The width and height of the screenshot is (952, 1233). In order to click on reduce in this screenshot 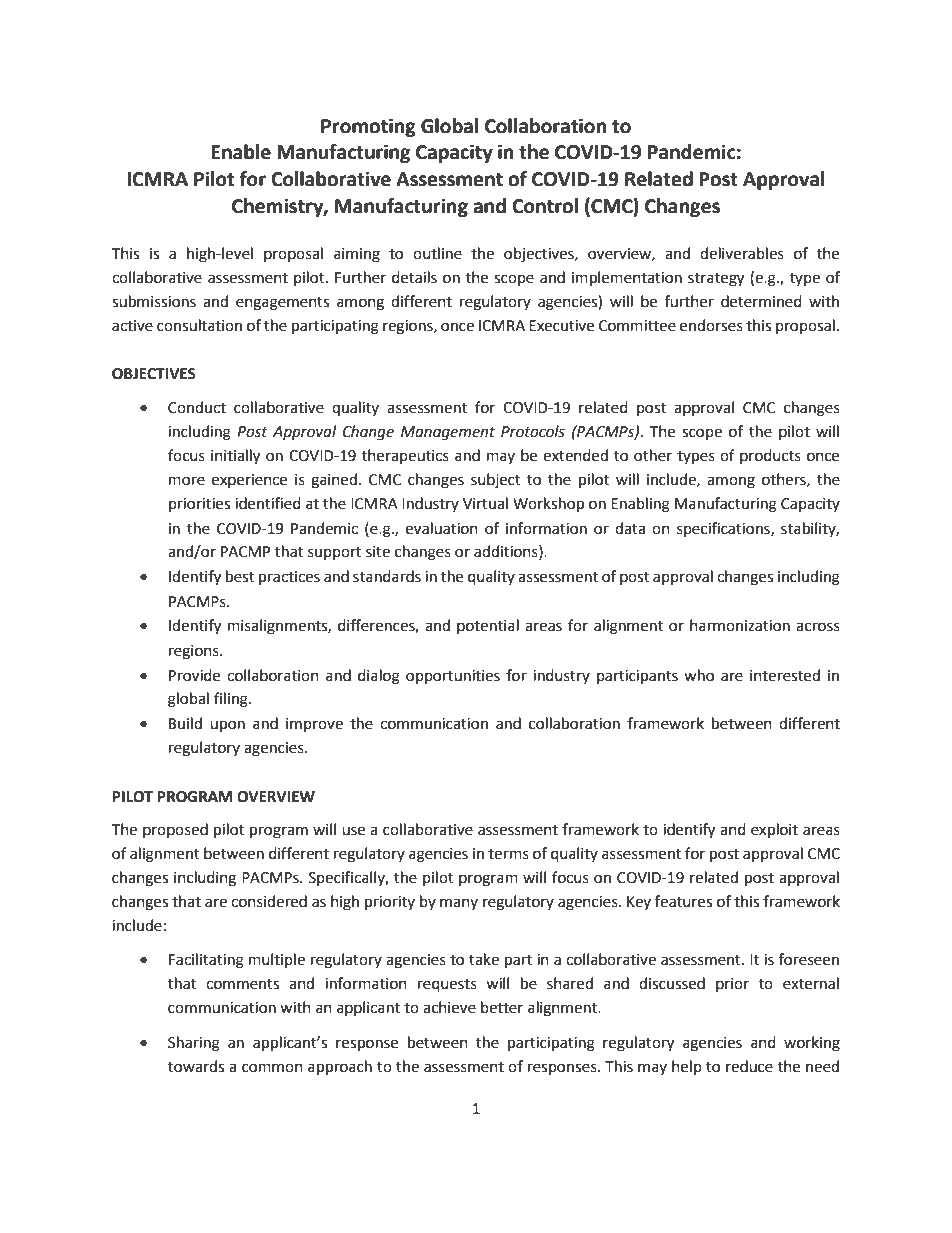, I will do `click(749, 1066)`.
